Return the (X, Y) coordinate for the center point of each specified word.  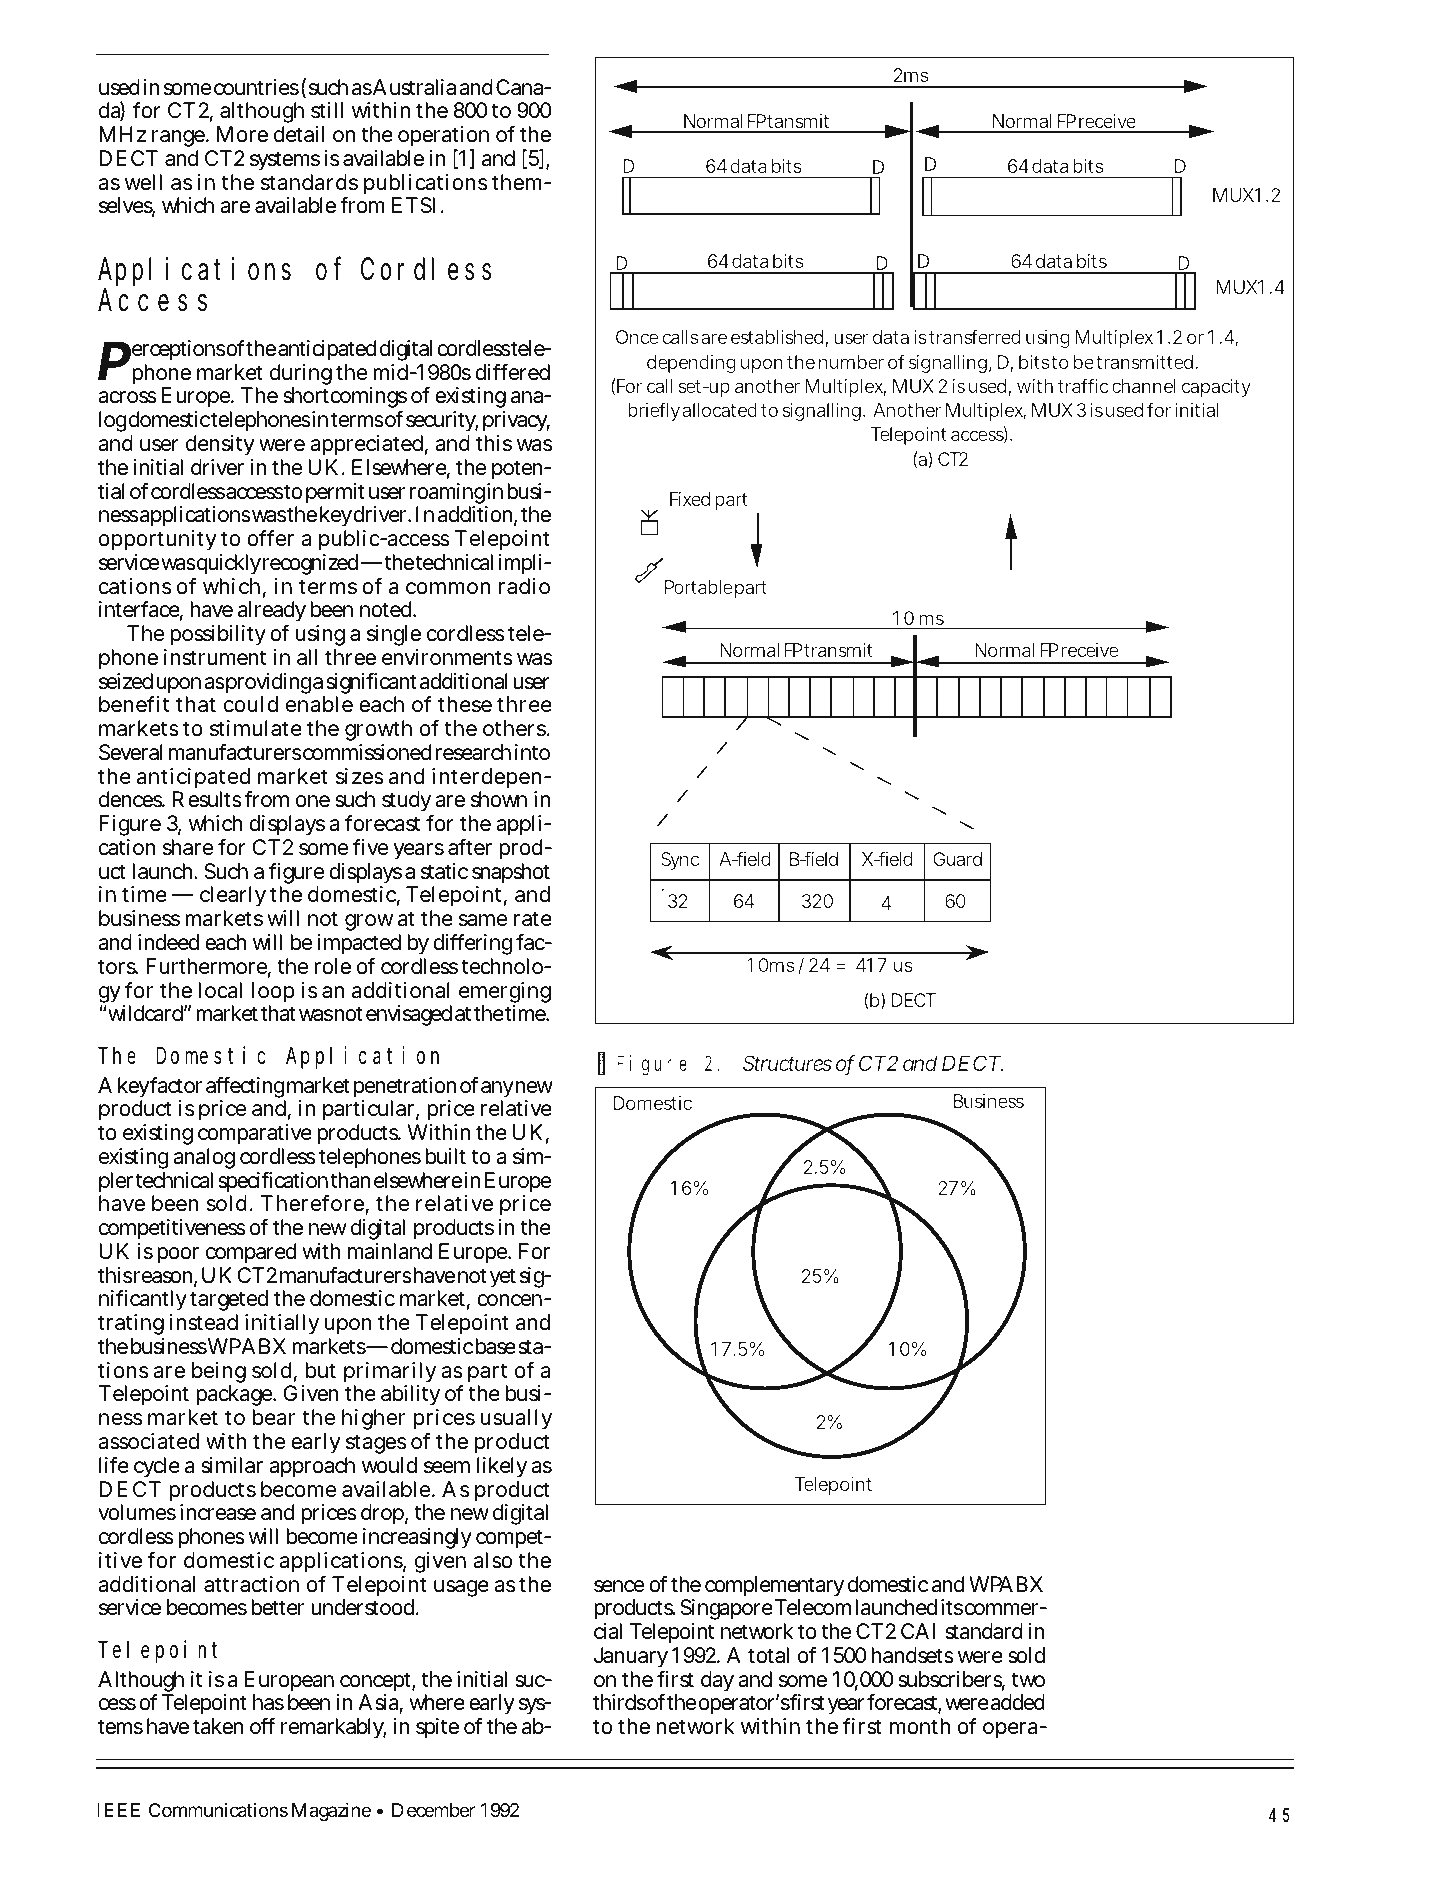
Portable (698, 587)
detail (299, 134)
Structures (787, 1063)
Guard (957, 859)
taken (218, 1726)
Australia (414, 87)
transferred (974, 337)
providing (267, 685)
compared (251, 1253)
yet (503, 1278)
